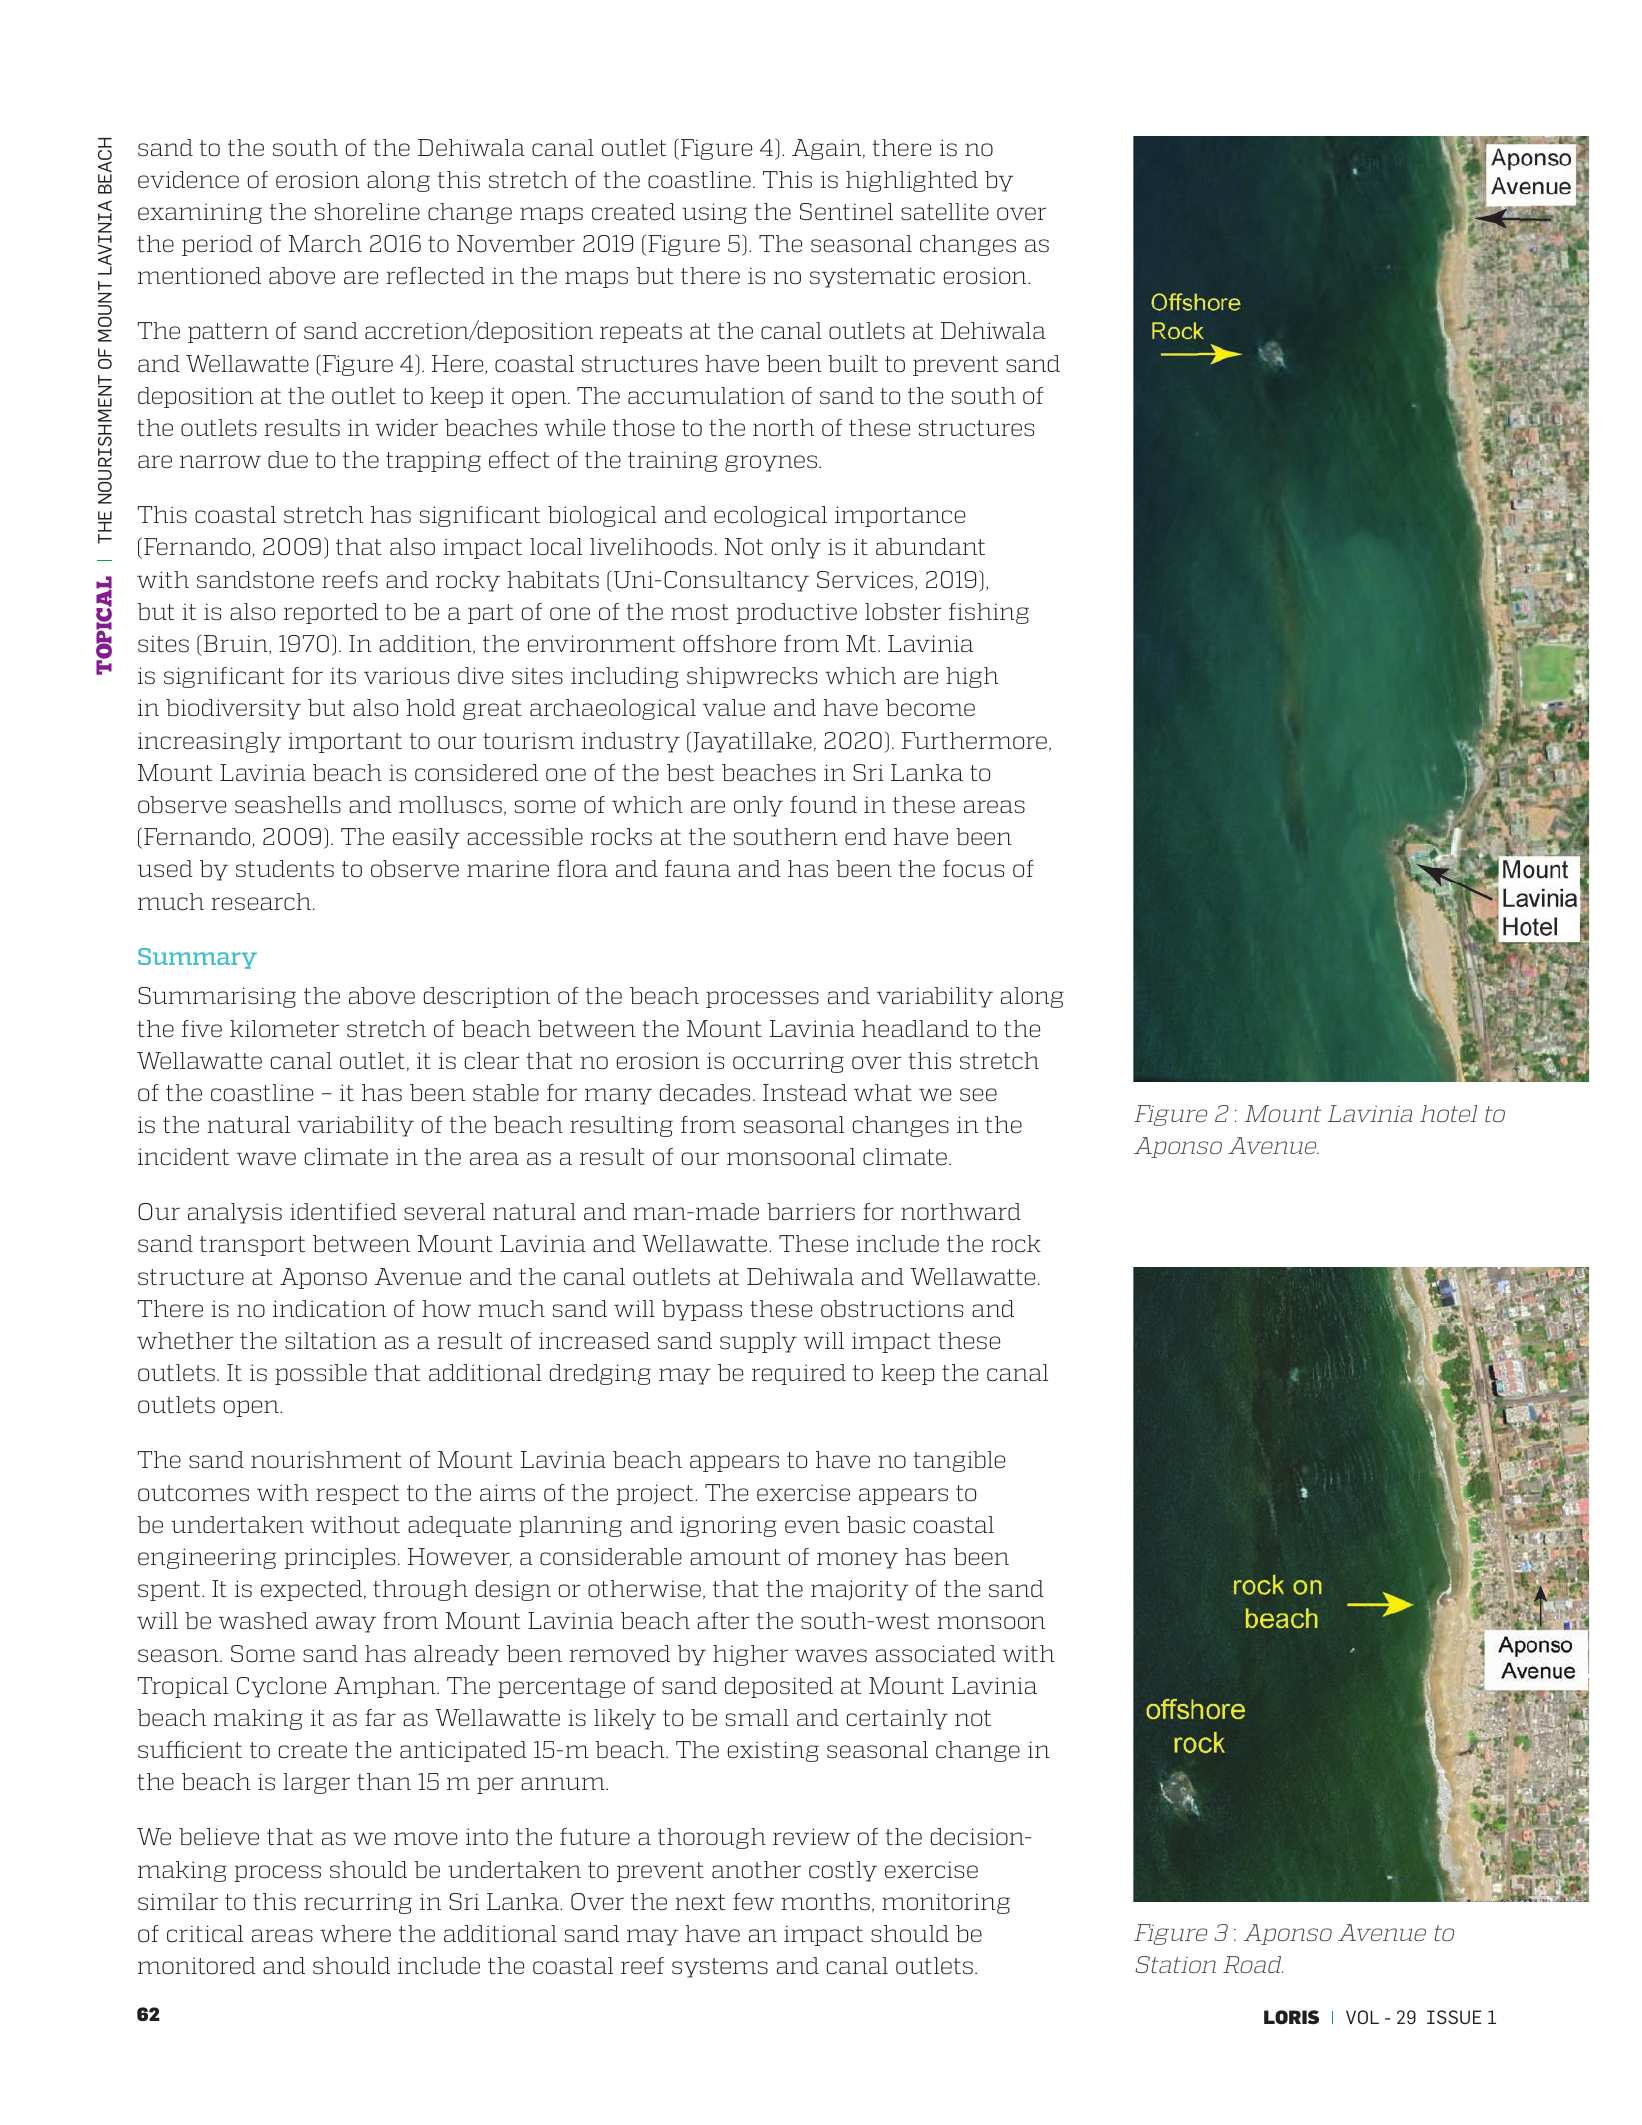 The width and height of the screenshot is (1642, 2125). What do you see at coordinates (325, 243) in the screenshot?
I see `March` at bounding box center [325, 243].
